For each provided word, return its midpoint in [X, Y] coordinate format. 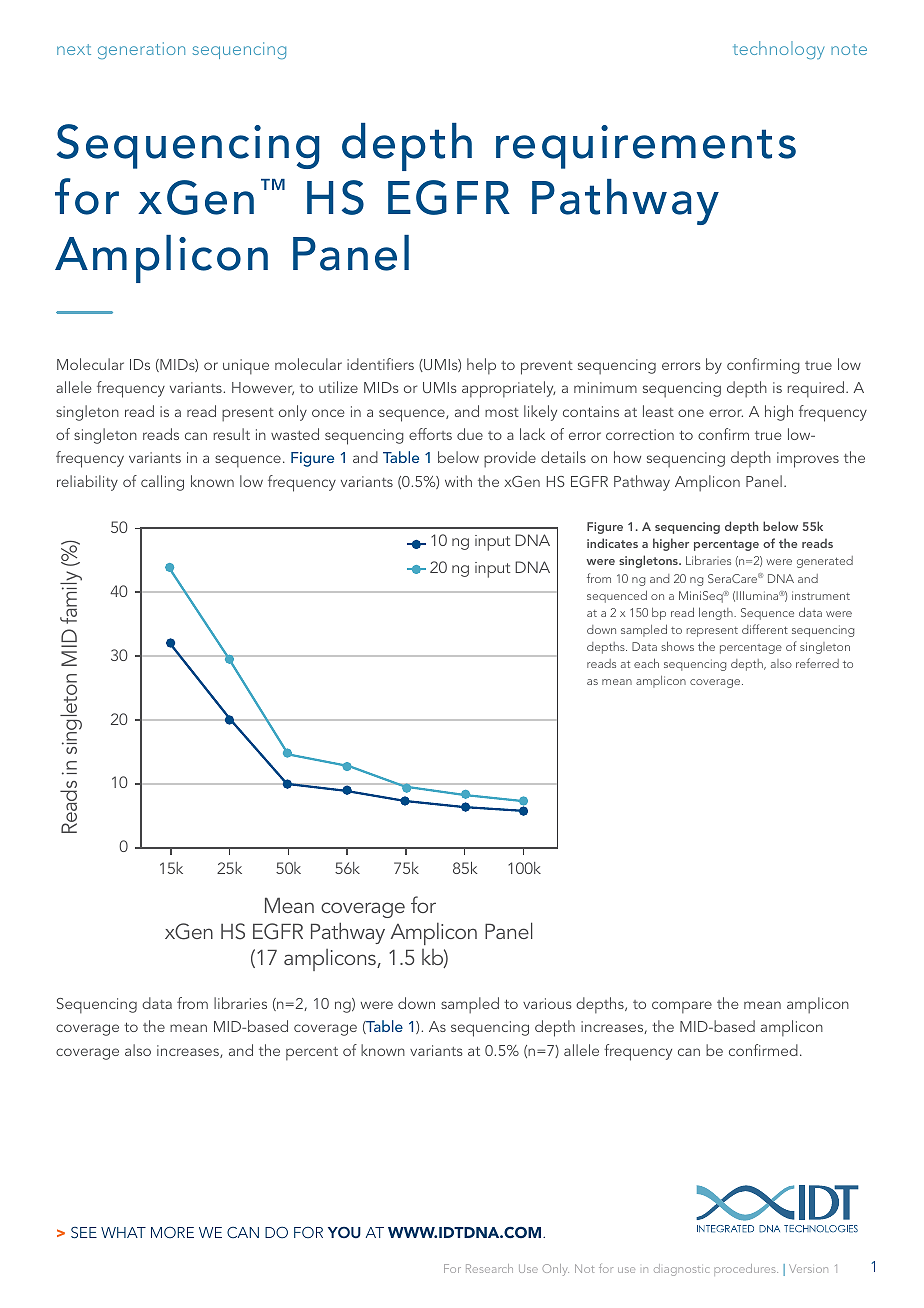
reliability [87, 483]
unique [246, 367]
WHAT [123, 1232]
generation [141, 50]
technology [778, 50]
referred [817, 663]
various [547, 1003]
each [646, 663]
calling [162, 483]
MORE [172, 1232]
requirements [646, 147]
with [458, 481]
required [815, 389]
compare [682, 1007]
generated [825, 562]
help [481, 366]
